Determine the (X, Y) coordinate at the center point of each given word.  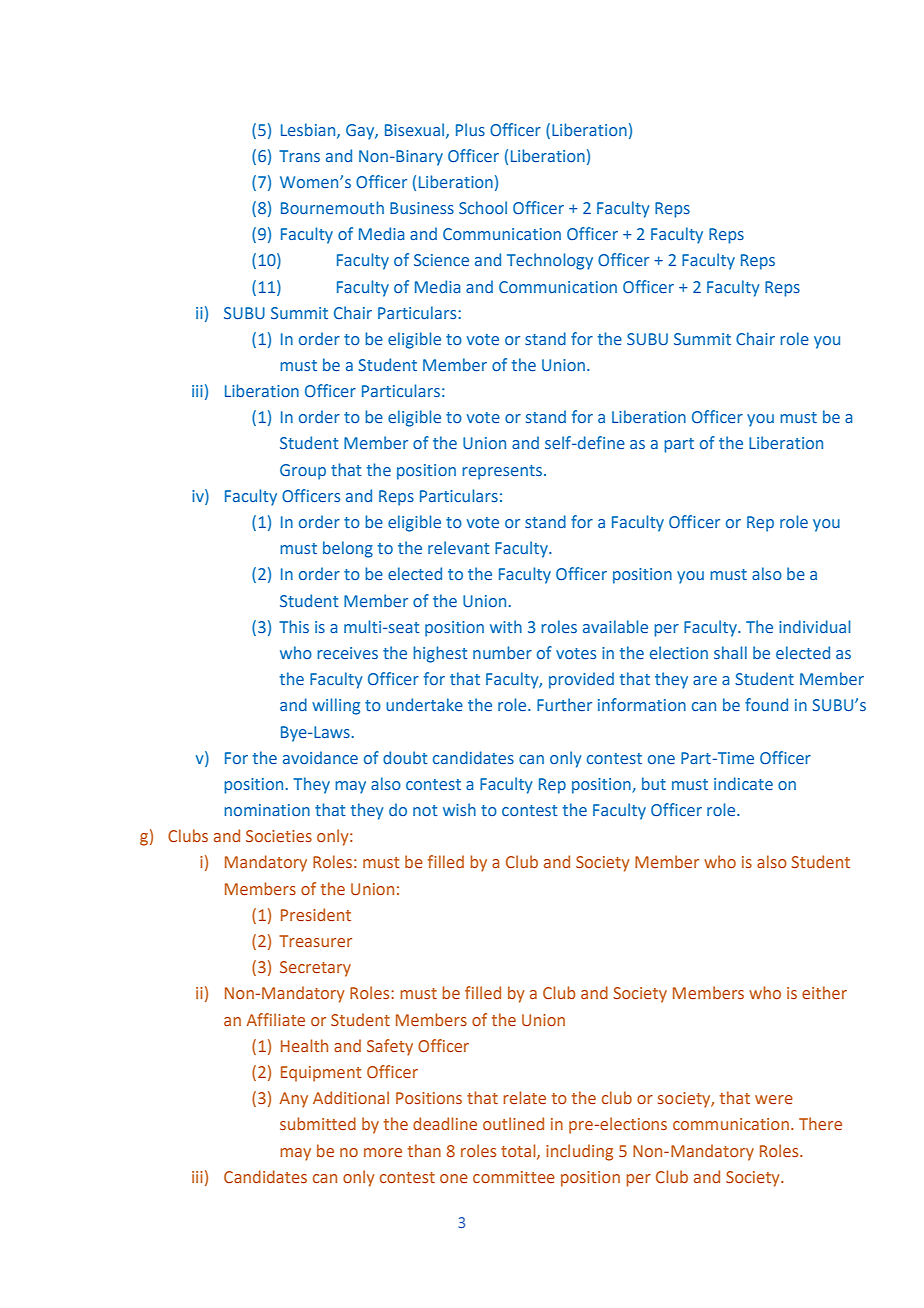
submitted (318, 1123)
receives (347, 653)
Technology (550, 261)
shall (730, 652)
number (502, 652)
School (483, 207)
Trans (299, 156)
